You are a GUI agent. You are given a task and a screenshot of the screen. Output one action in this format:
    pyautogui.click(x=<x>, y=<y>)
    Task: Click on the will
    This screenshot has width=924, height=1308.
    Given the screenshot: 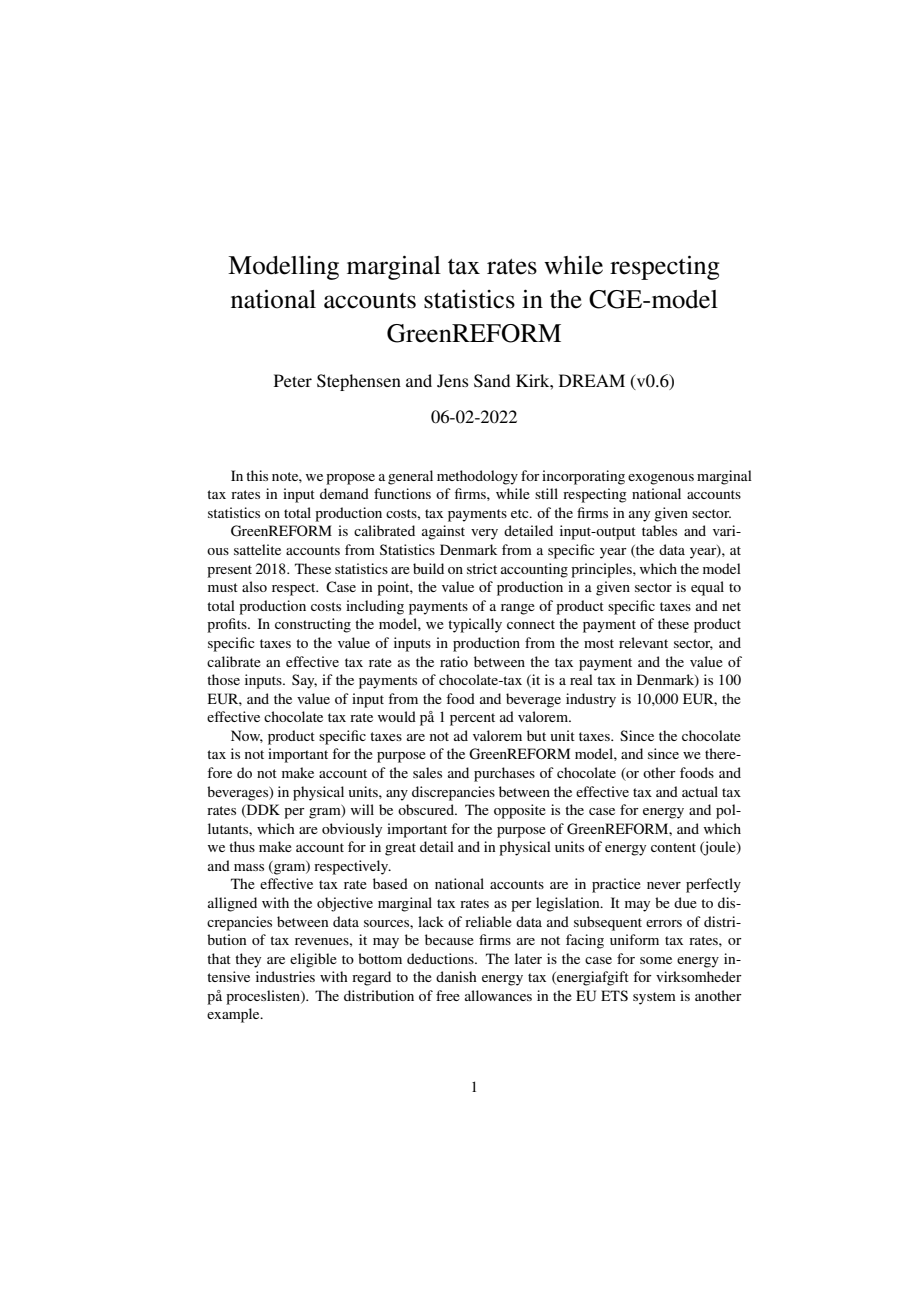 What is the action you would take?
    pyautogui.click(x=362, y=809)
